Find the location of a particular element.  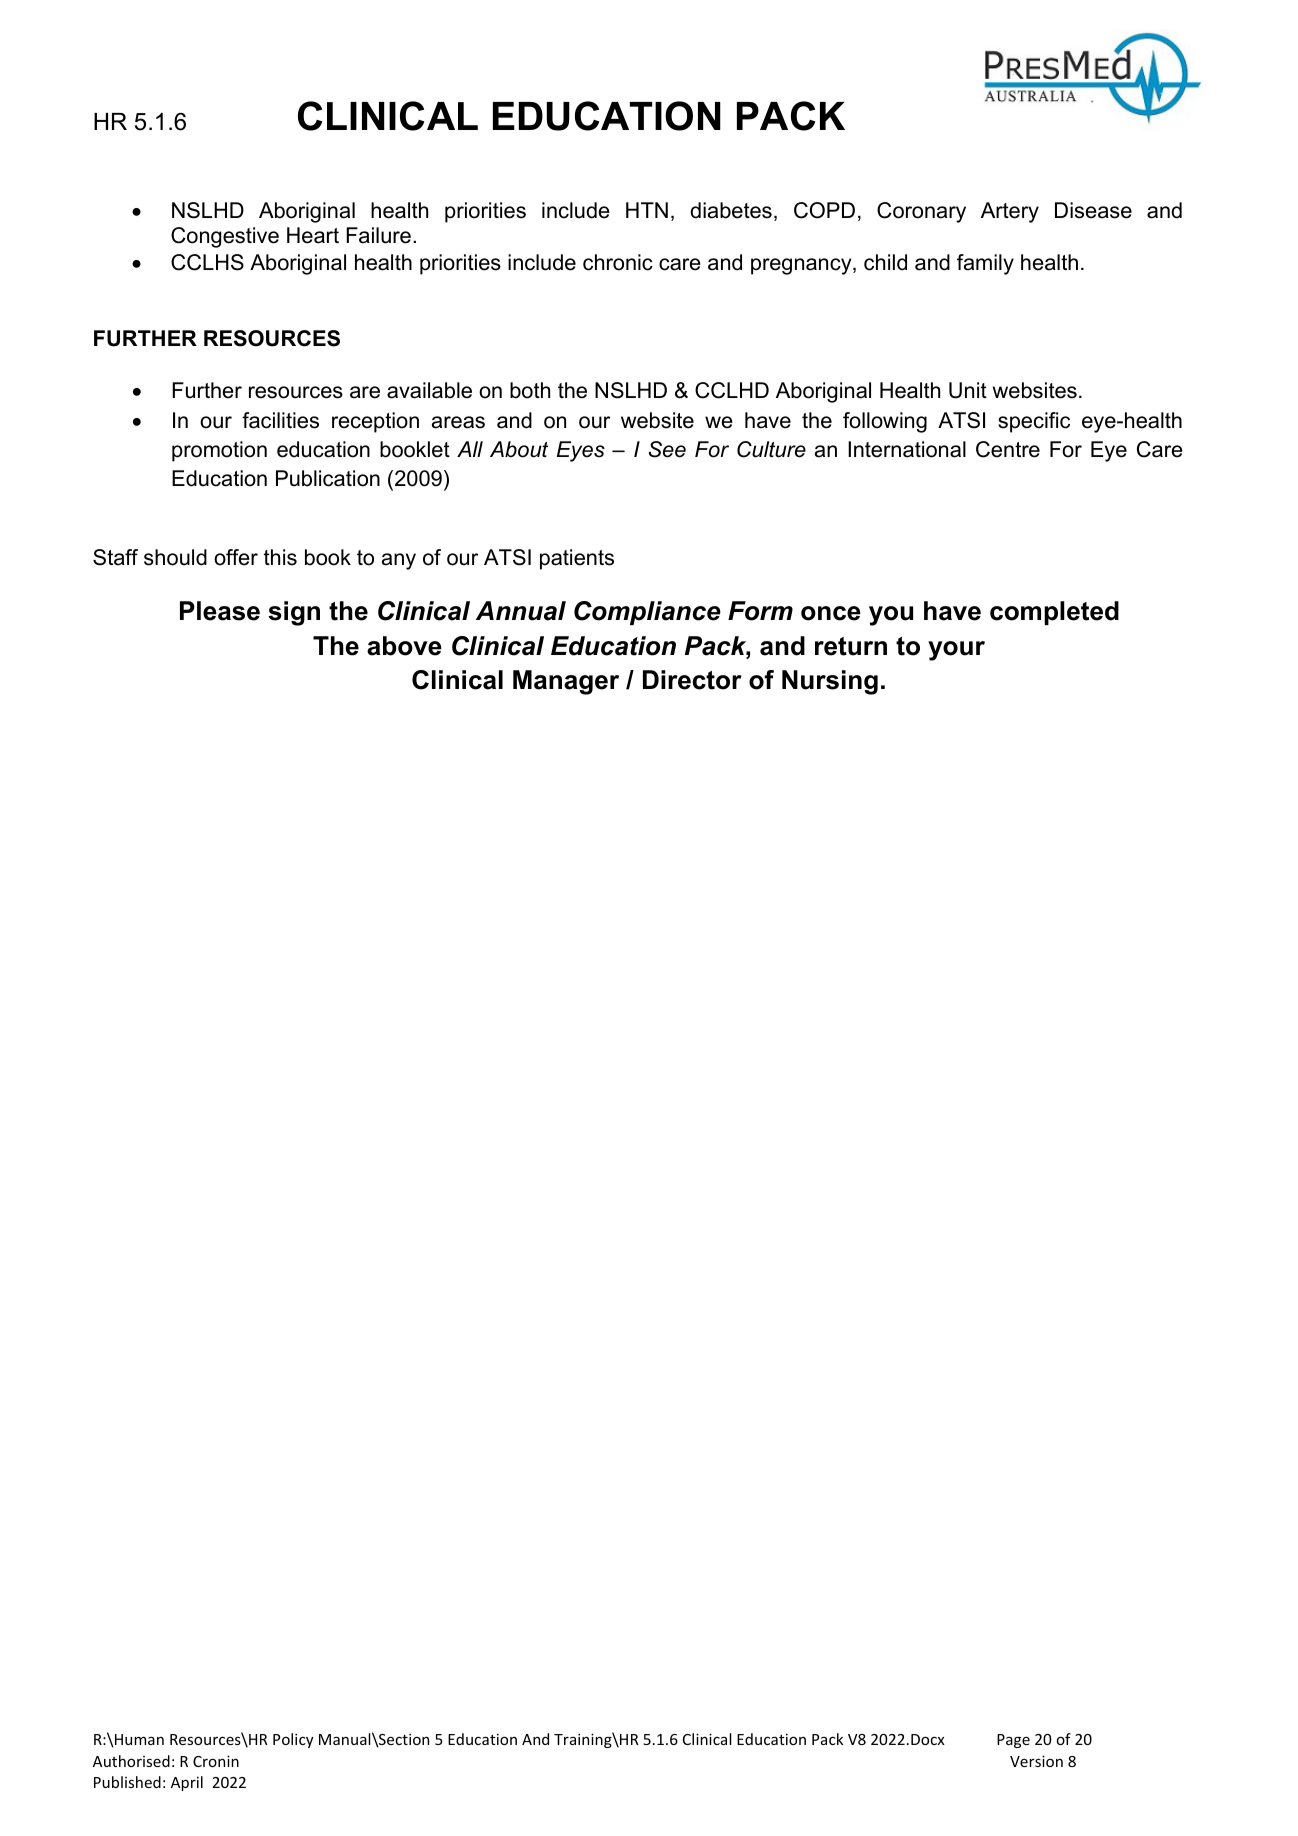

April is located at coordinates (187, 1783).
